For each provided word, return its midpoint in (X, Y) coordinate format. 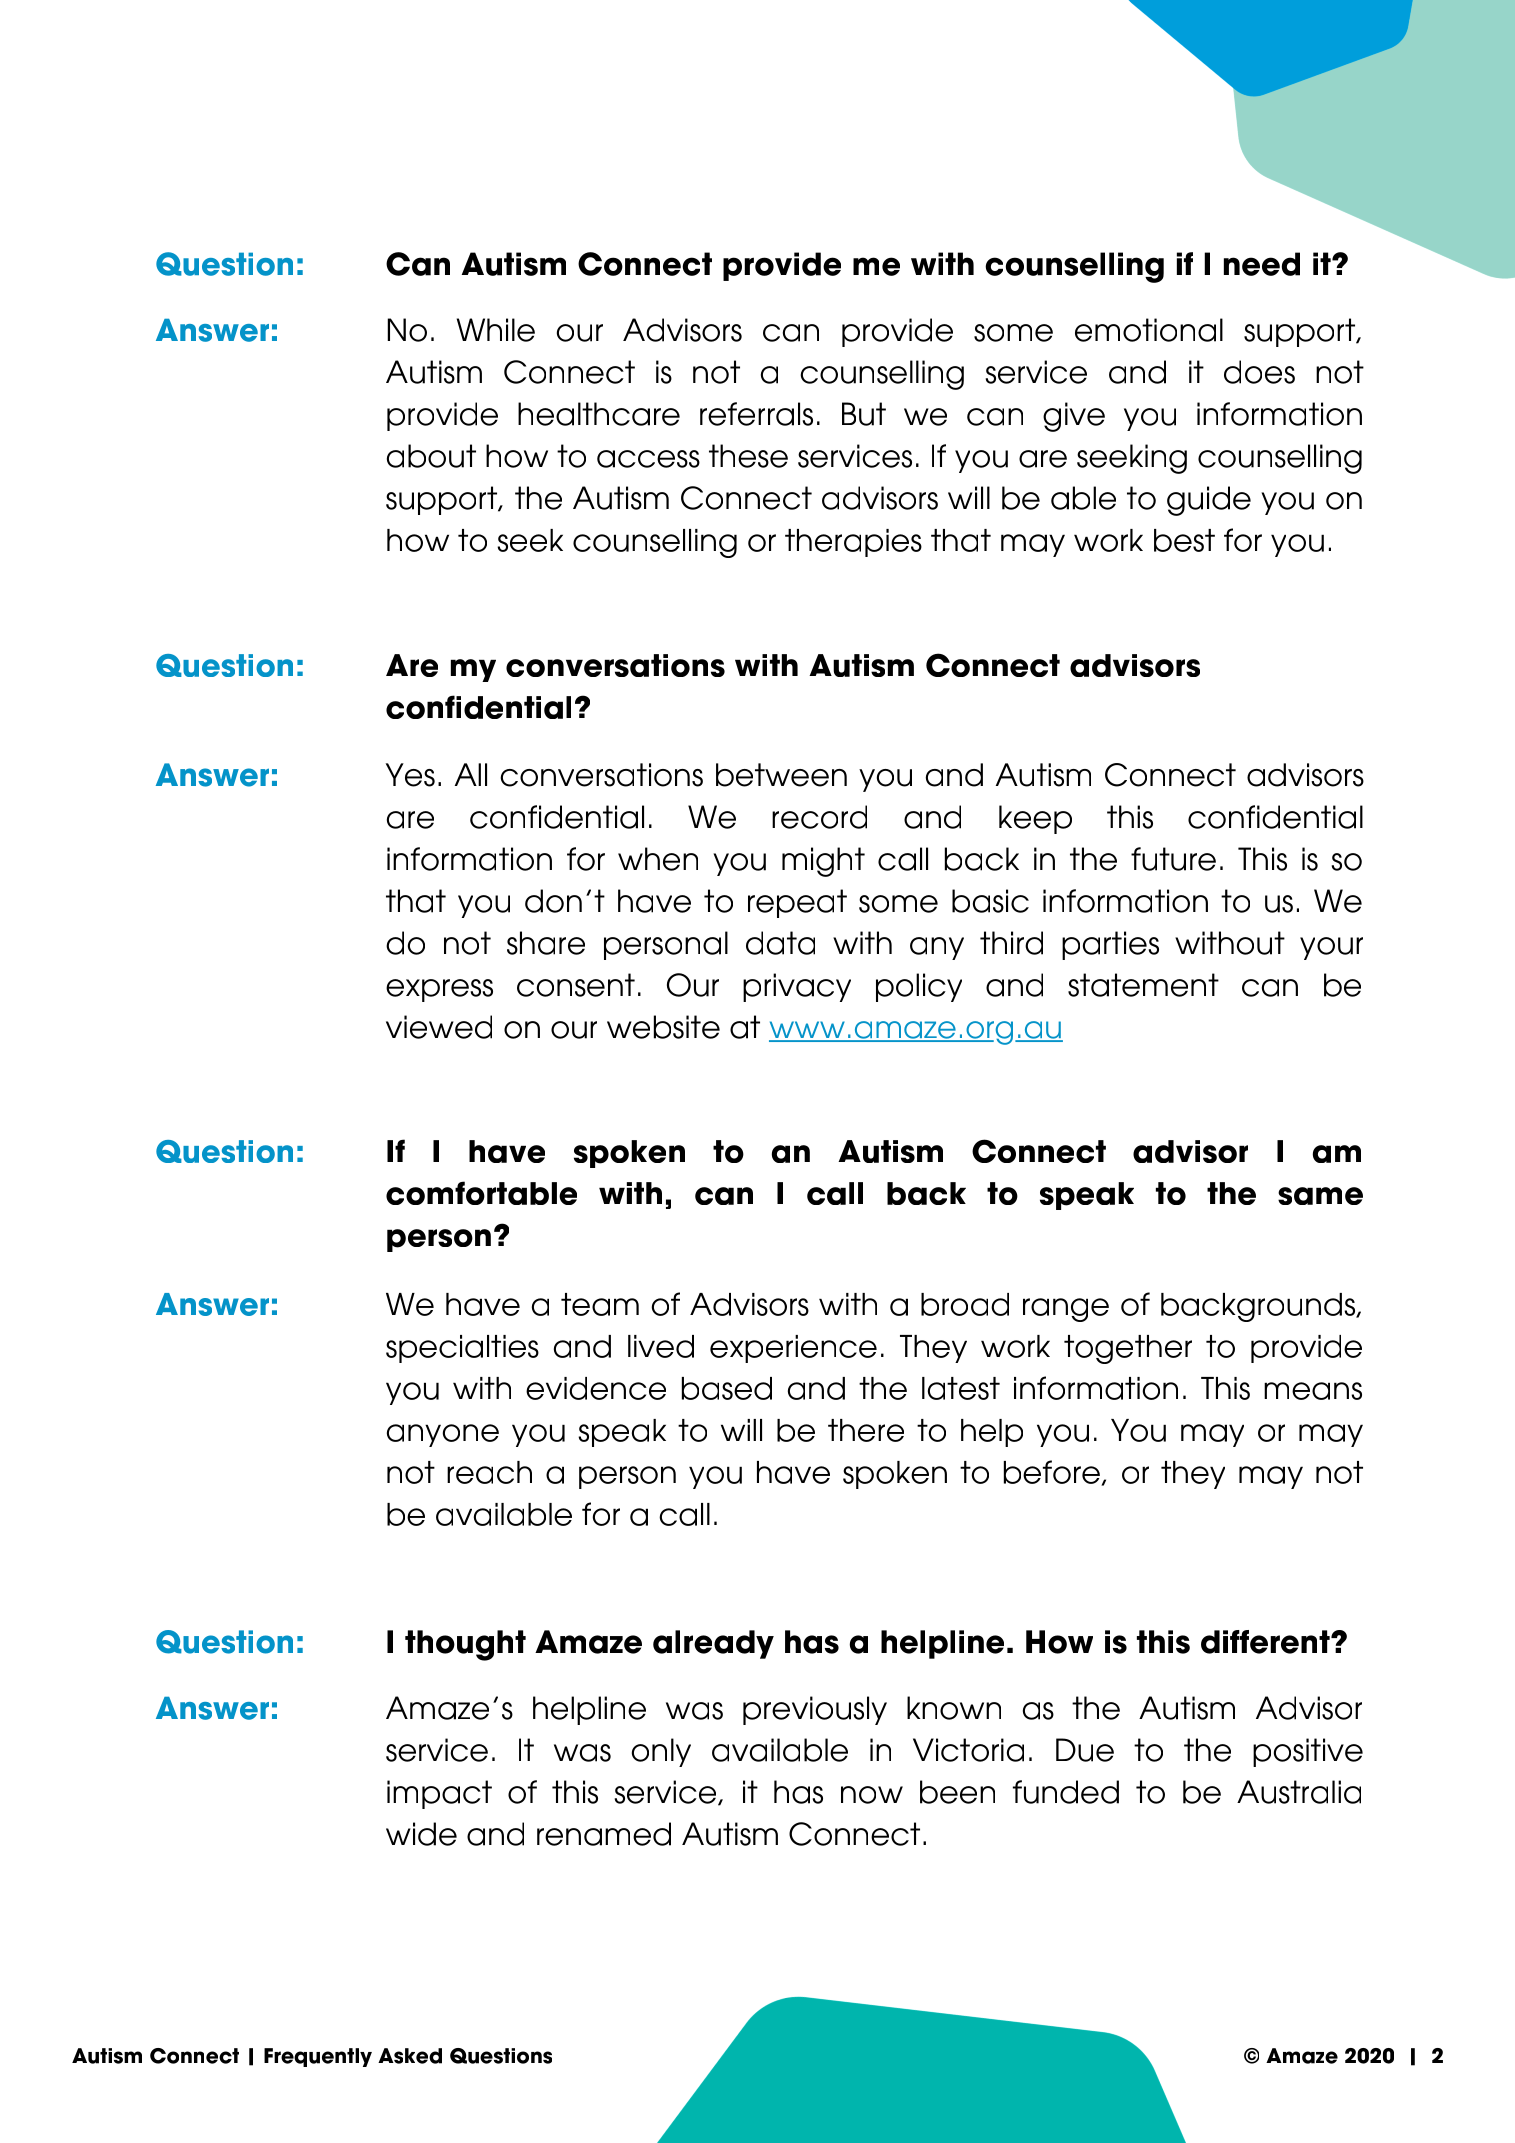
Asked (410, 2056)
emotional (1149, 330)
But (864, 414)
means (1313, 1391)
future (1173, 859)
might (823, 862)
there (866, 1430)
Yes (410, 775)
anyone (443, 1435)
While (496, 330)
